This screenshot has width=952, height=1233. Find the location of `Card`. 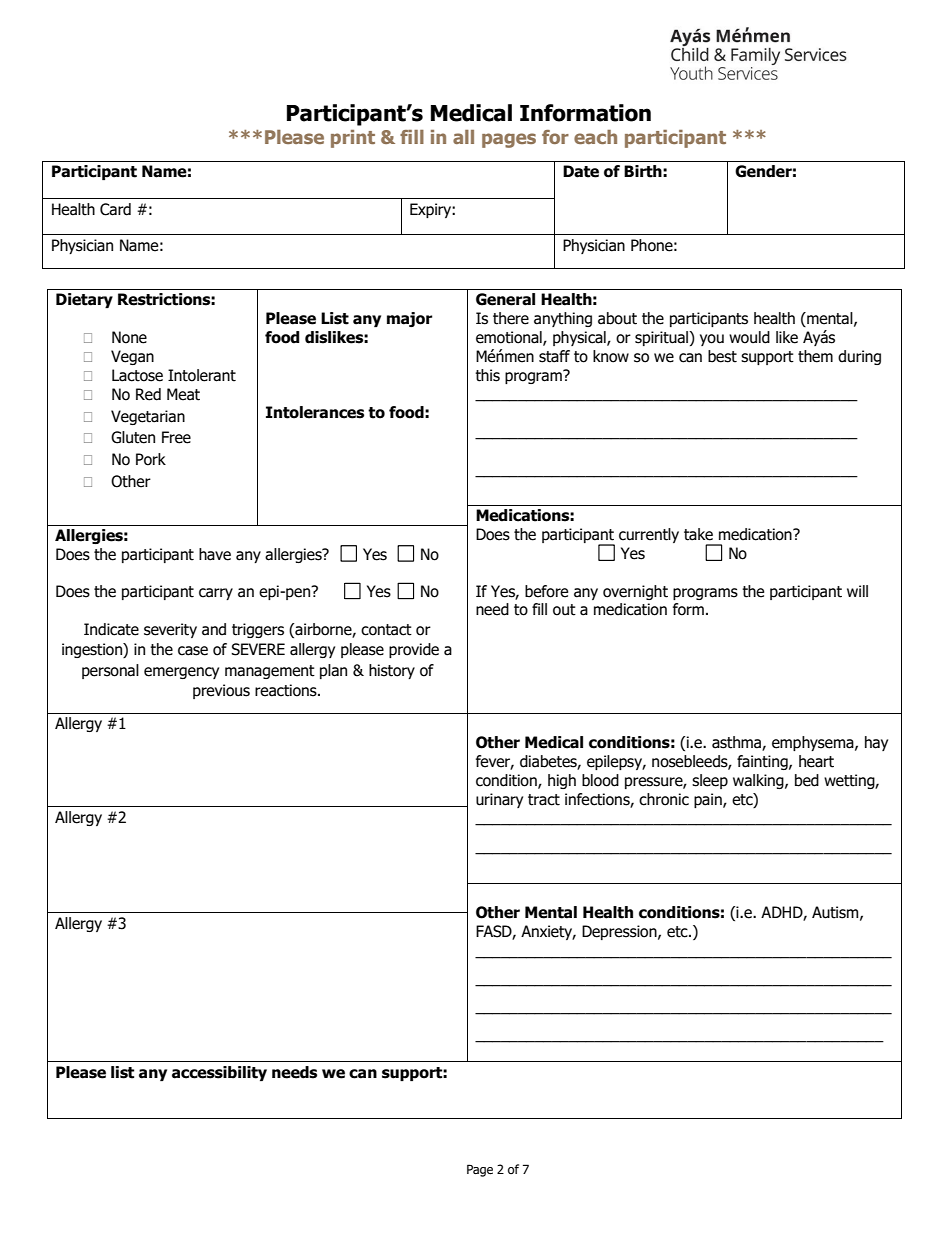

Card is located at coordinates (115, 209).
